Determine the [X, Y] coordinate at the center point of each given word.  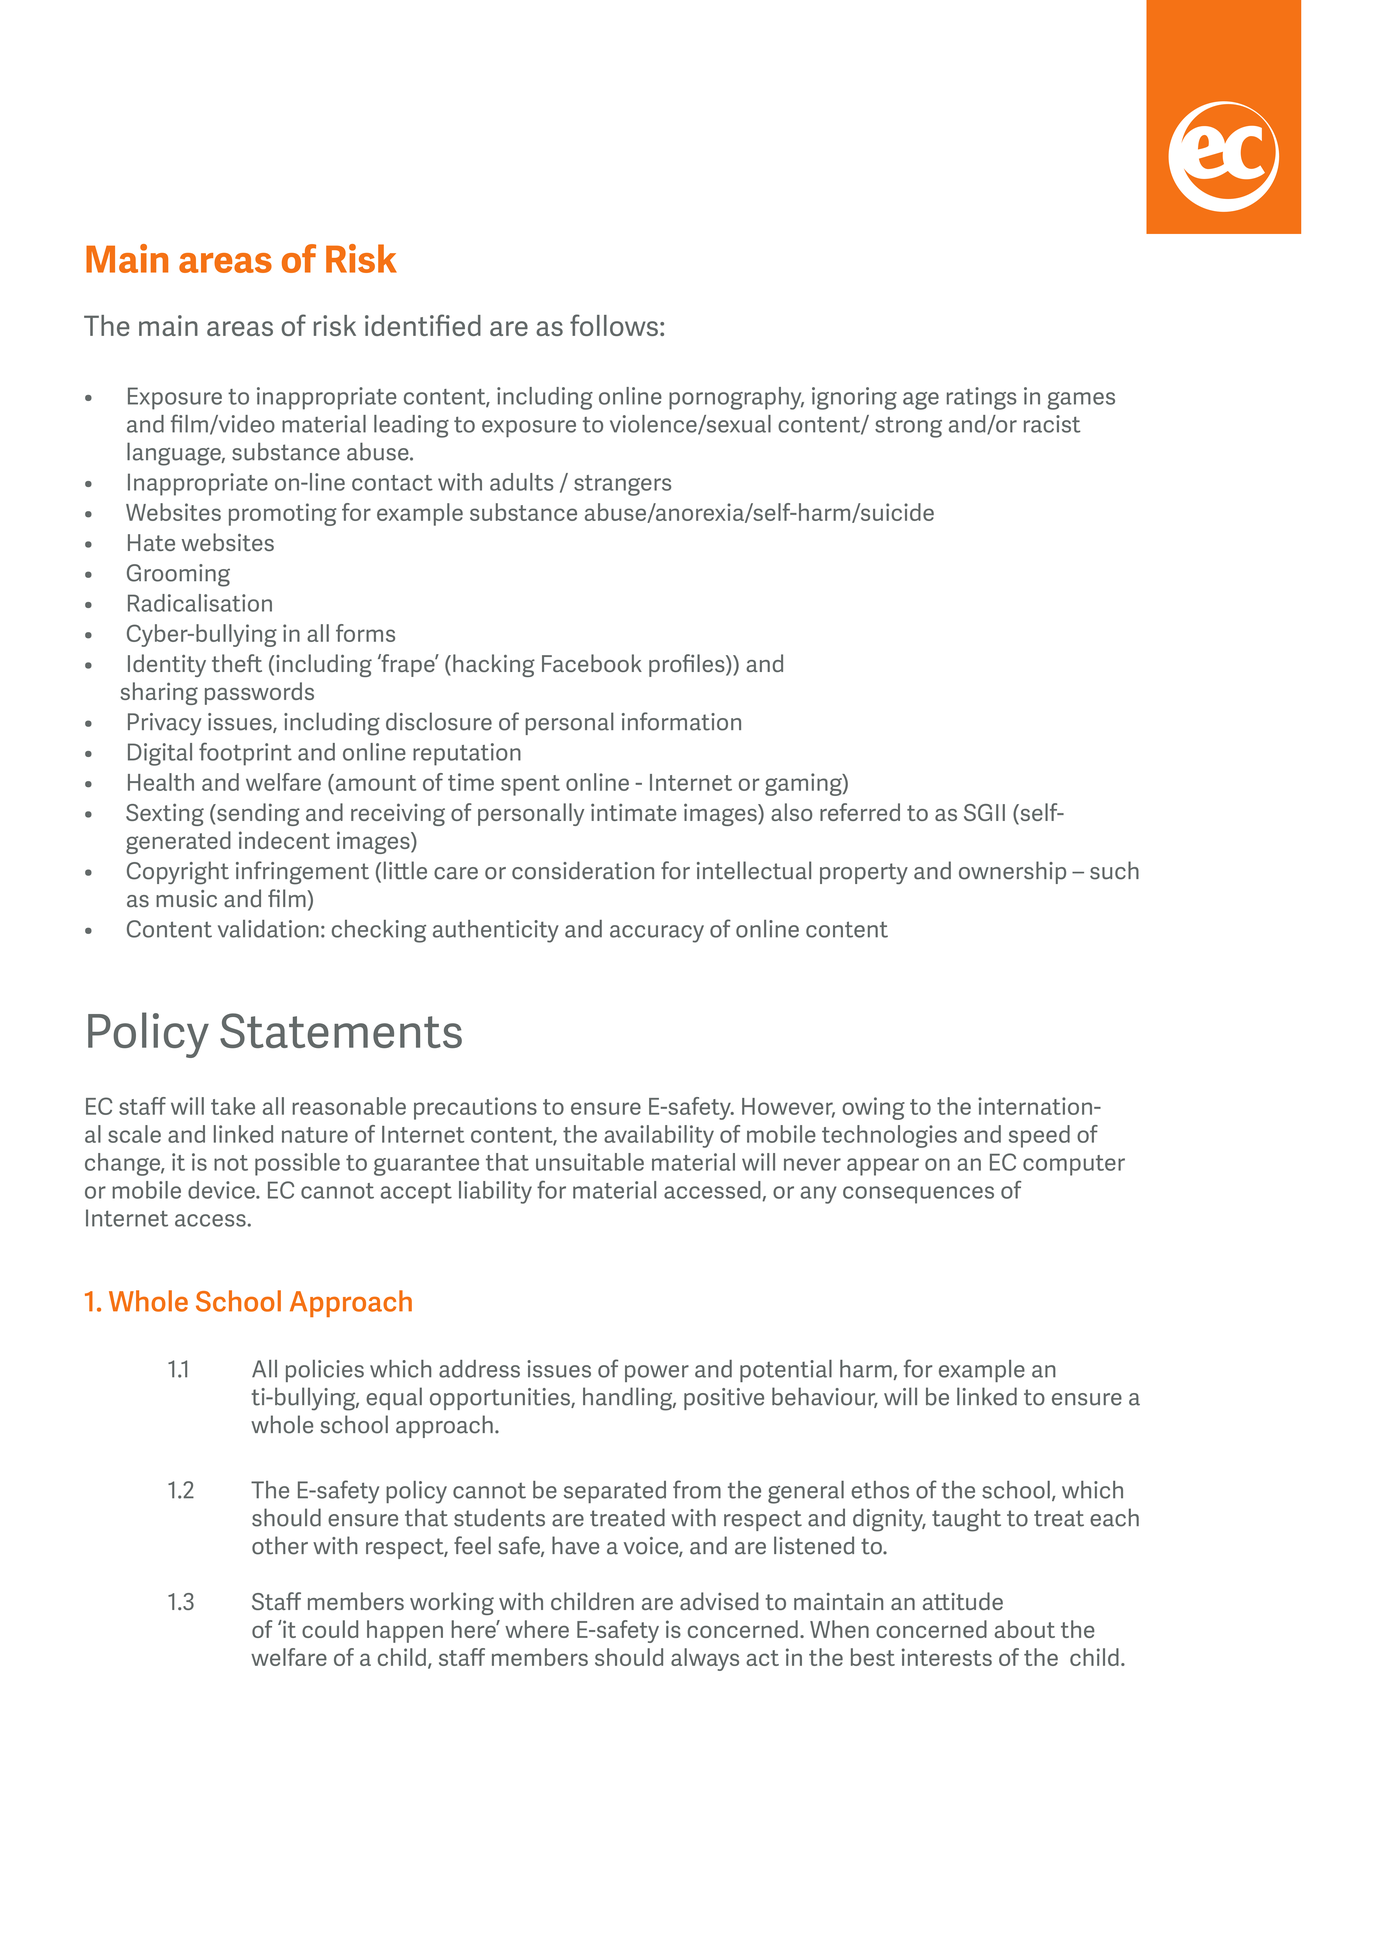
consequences [918, 1195]
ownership [1012, 872]
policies [325, 1371]
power [657, 1373]
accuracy [657, 934]
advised [719, 1601]
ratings [981, 398]
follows [614, 325]
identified [423, 325]
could [330, 1629]
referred [860, 812]
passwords [259, 693]
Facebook [592, 663]
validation [268, 929]
